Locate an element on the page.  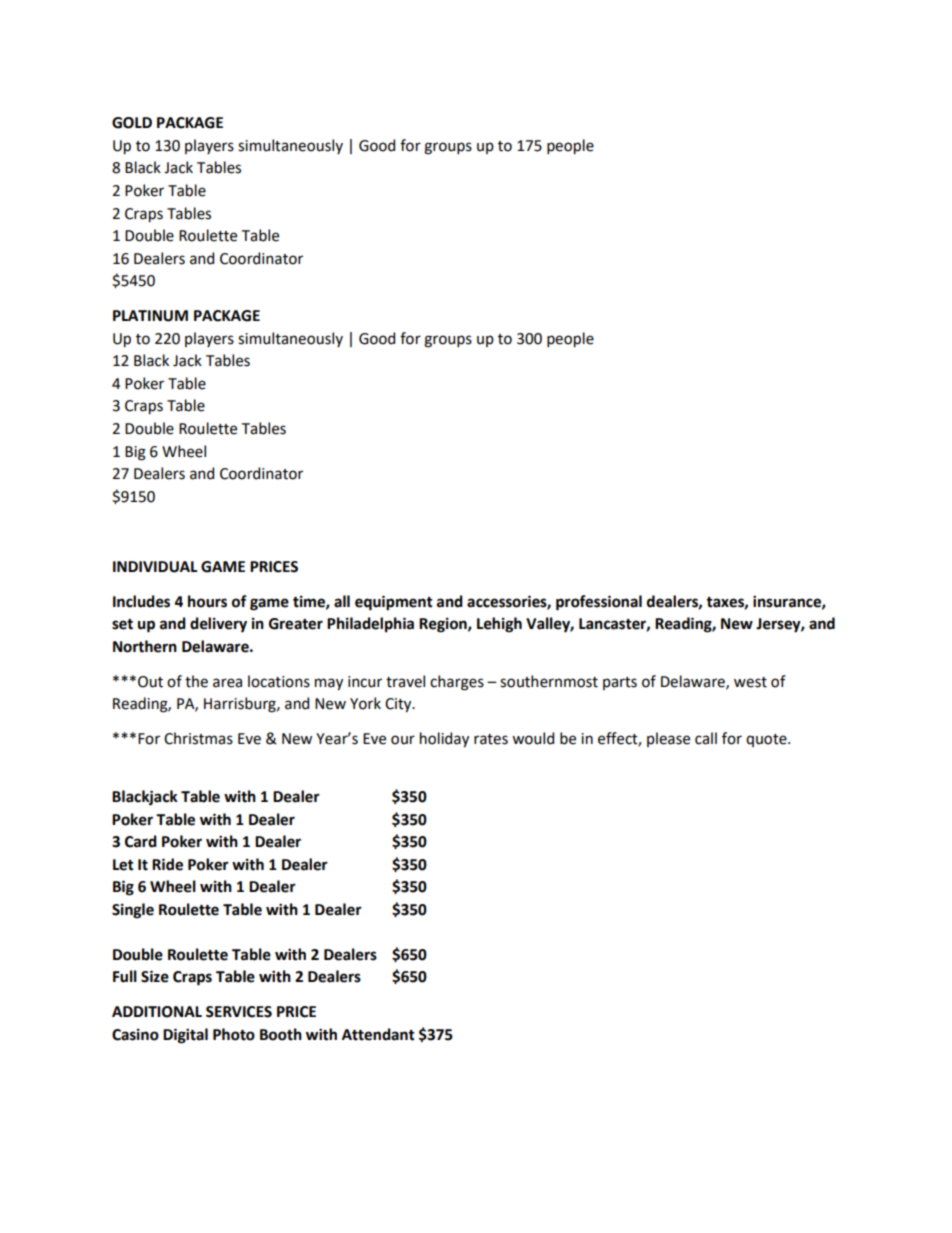
SERVICES is located at coordinates (239, 1012).
